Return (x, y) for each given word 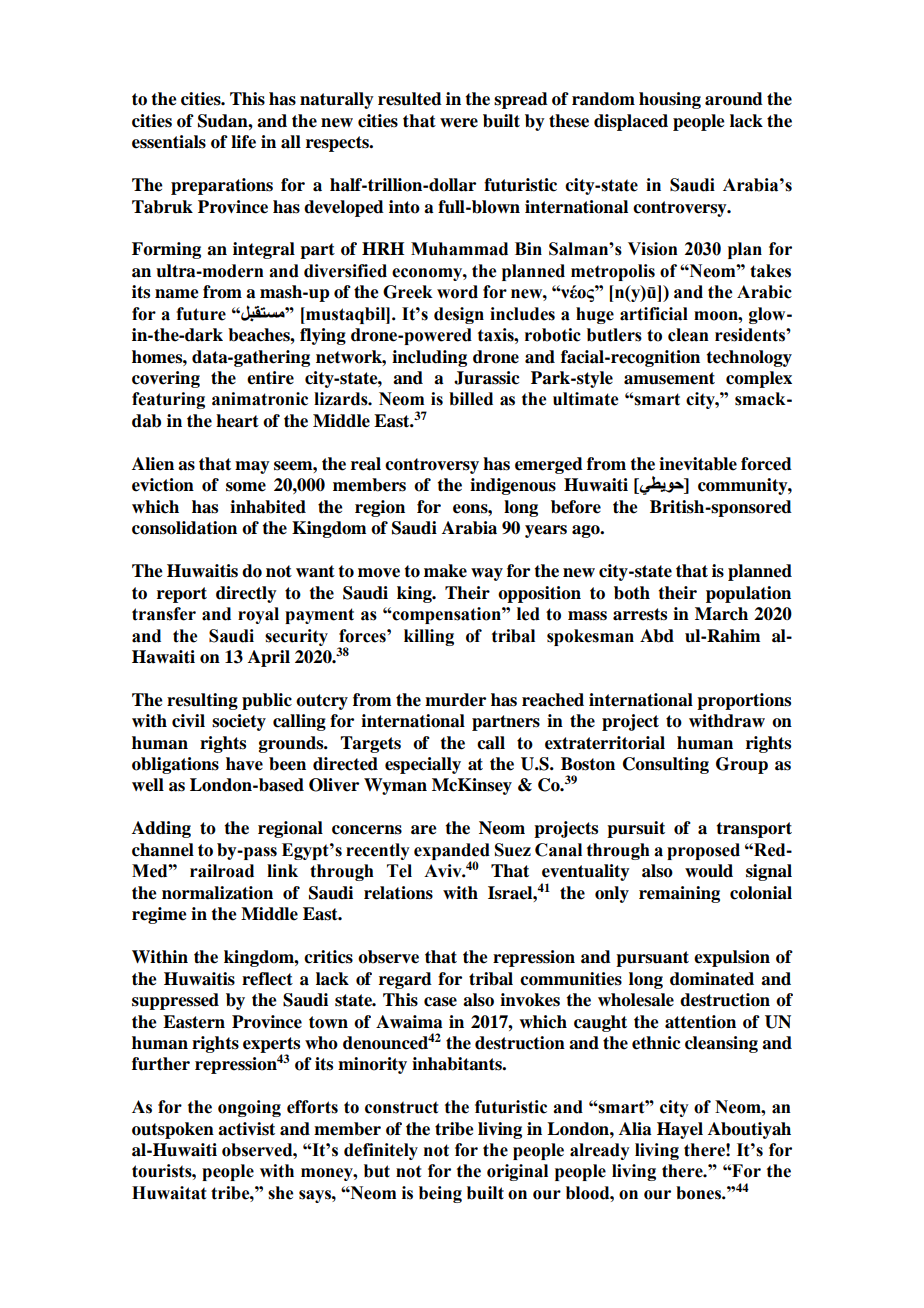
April (269, 658)
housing (670, 100)
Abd (657, 636)
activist (246, 1129)
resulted (410, 99)
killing (429, 637)
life (243, 142)
